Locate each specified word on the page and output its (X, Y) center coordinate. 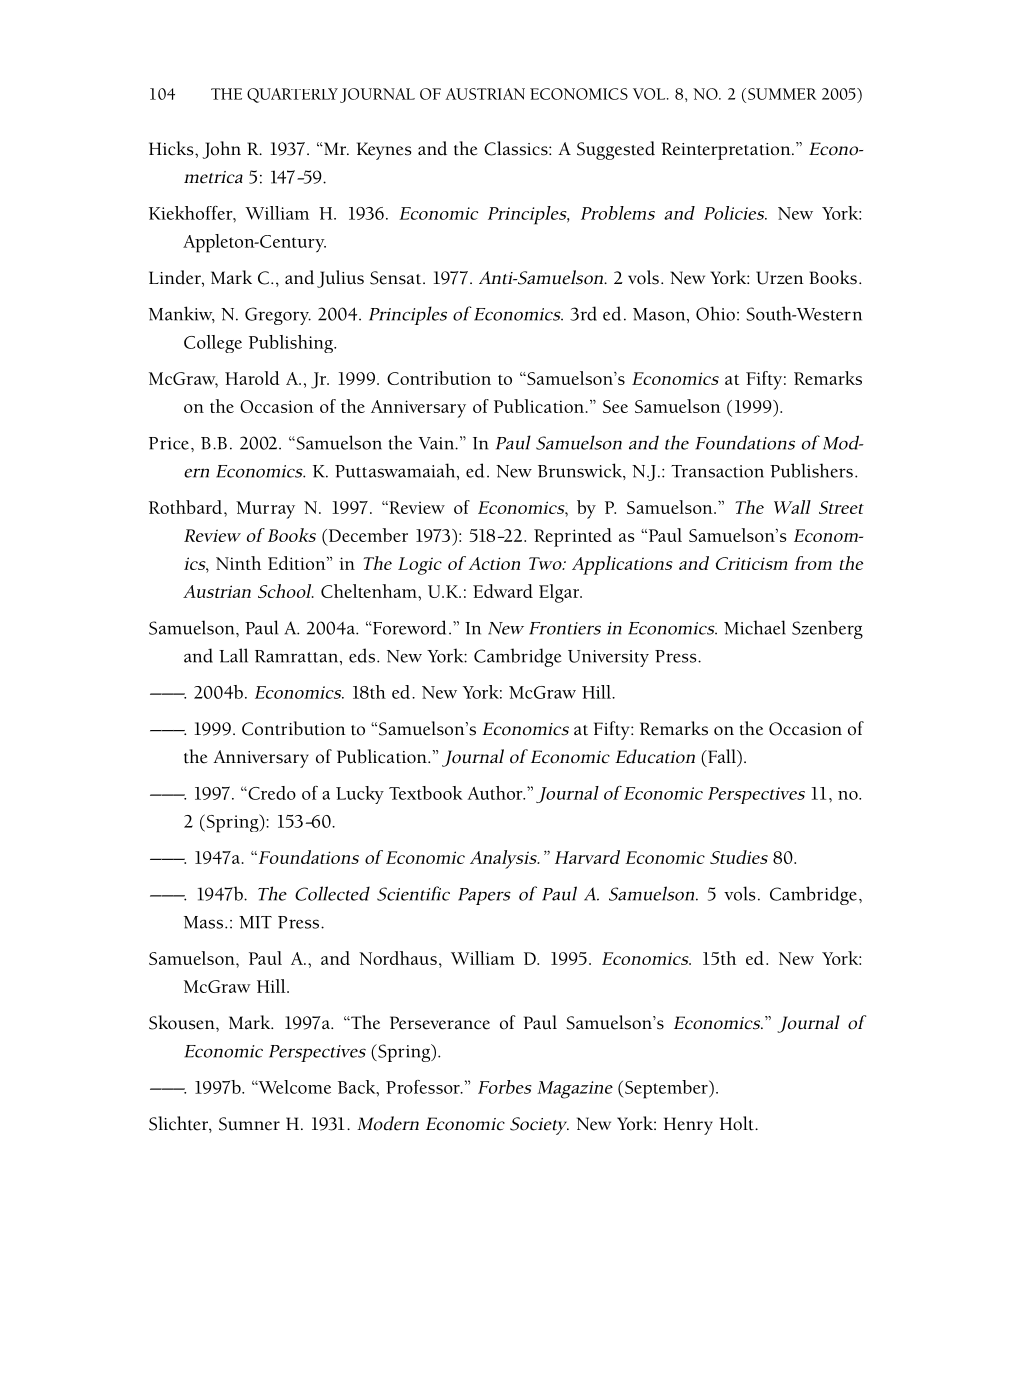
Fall (722, 756)
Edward (503, 591)
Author (496, 793)
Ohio (715, 313)
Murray (265, 510)
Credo (271, 793)
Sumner (249, 1124)
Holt (738, 1123)
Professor (424, 1087)
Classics (517, 148)
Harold (252, 378)
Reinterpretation (727, 151)
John (221, 150)
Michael (755, 627)
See (615, 406)
